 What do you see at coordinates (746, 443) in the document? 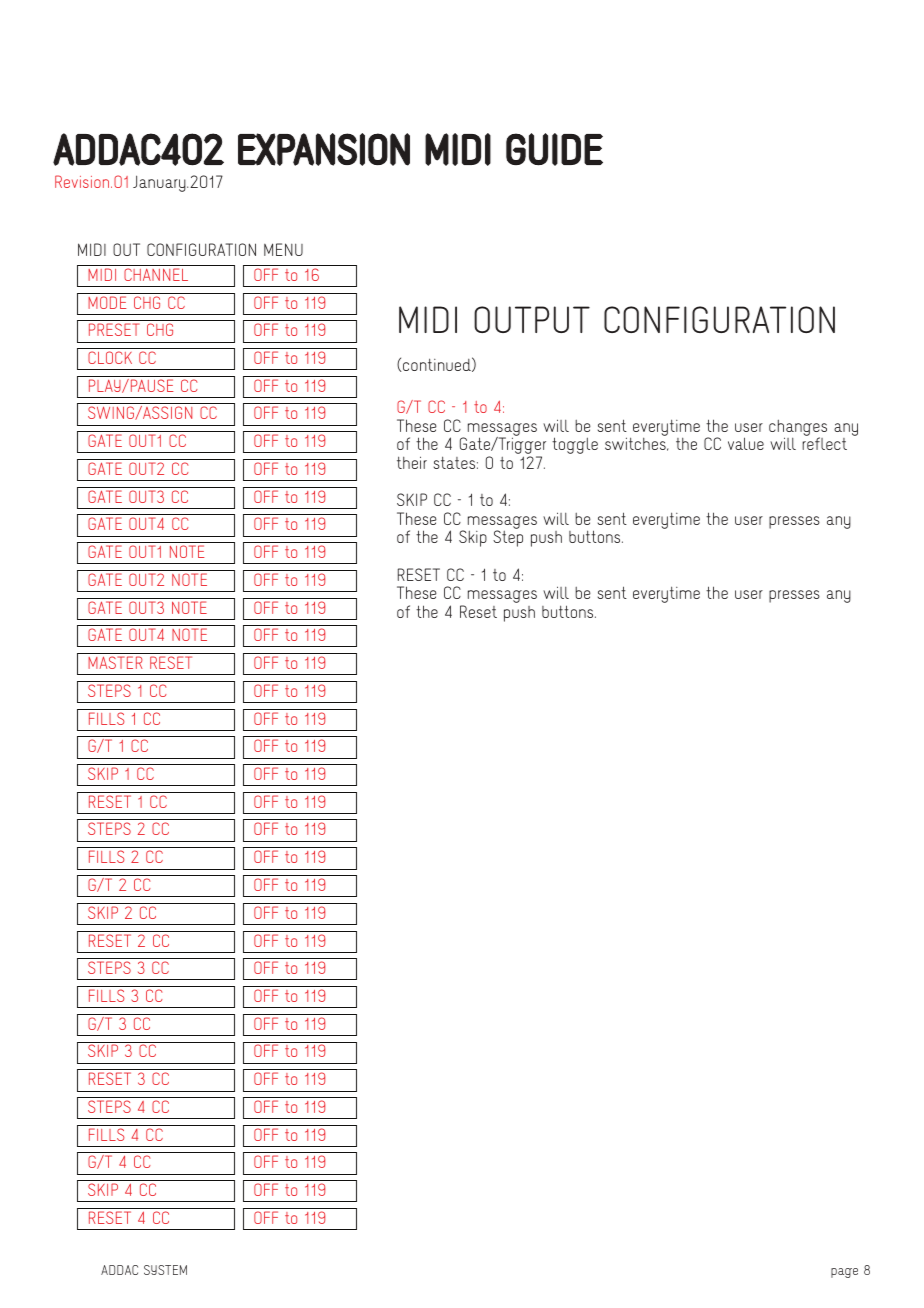
I see `value` at bounding box center [746, 443].
